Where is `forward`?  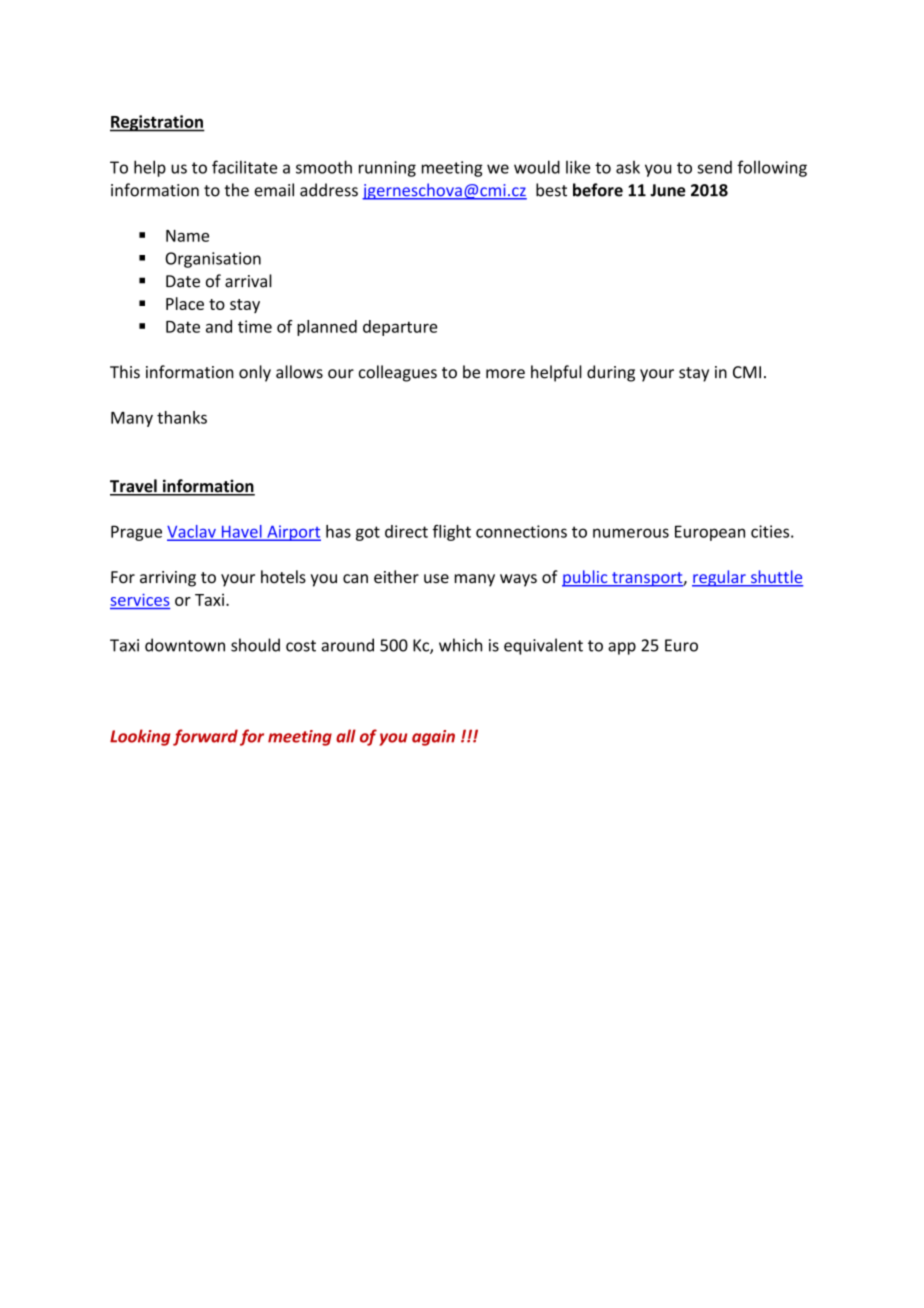 forward is located at coordinates (205, 737).
